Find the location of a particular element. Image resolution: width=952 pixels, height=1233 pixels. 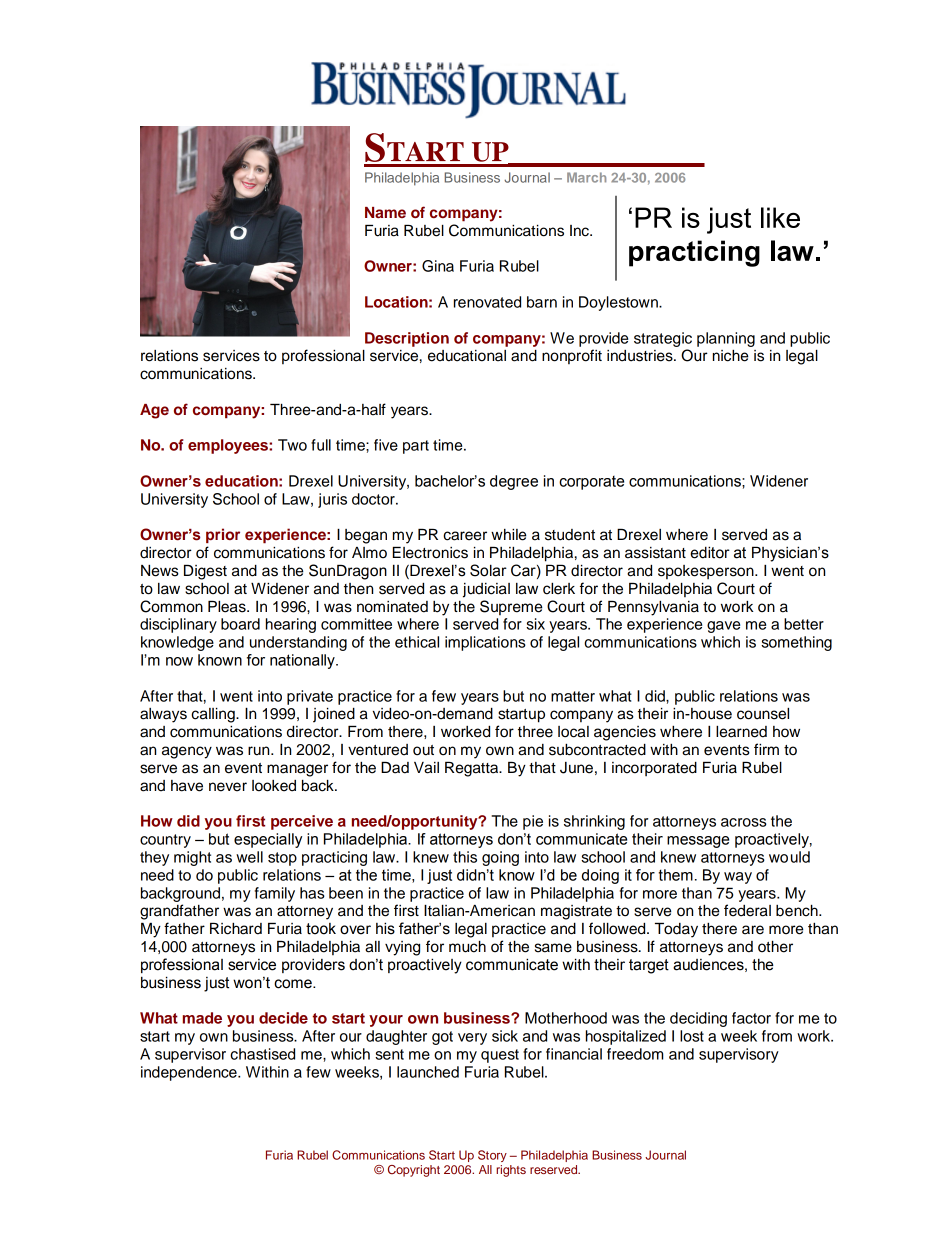

gave is located at coordinates (723, 627).
